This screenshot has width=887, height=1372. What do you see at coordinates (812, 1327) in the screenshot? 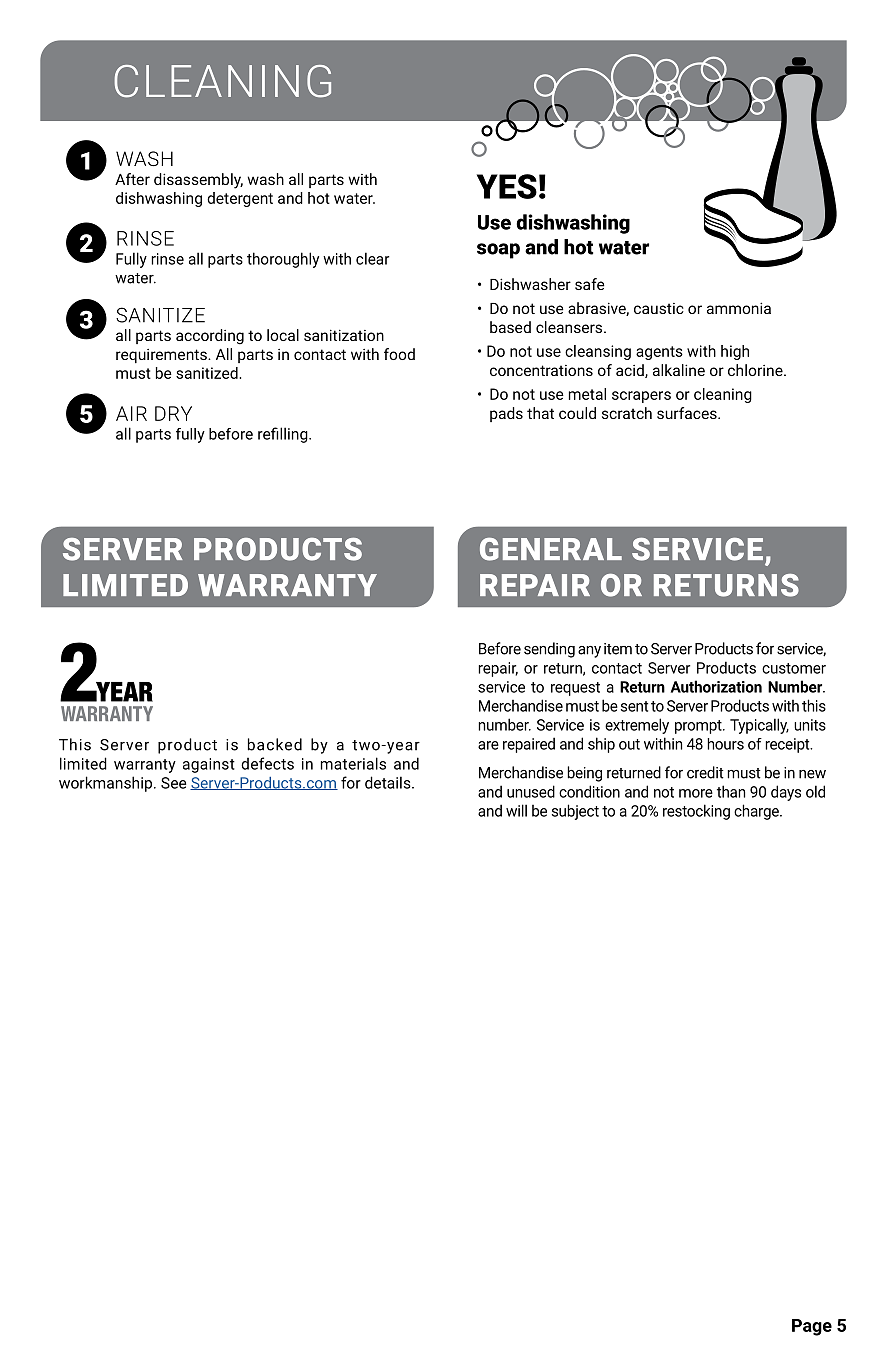
I see `Page` at bounding box center [812, 1327].
